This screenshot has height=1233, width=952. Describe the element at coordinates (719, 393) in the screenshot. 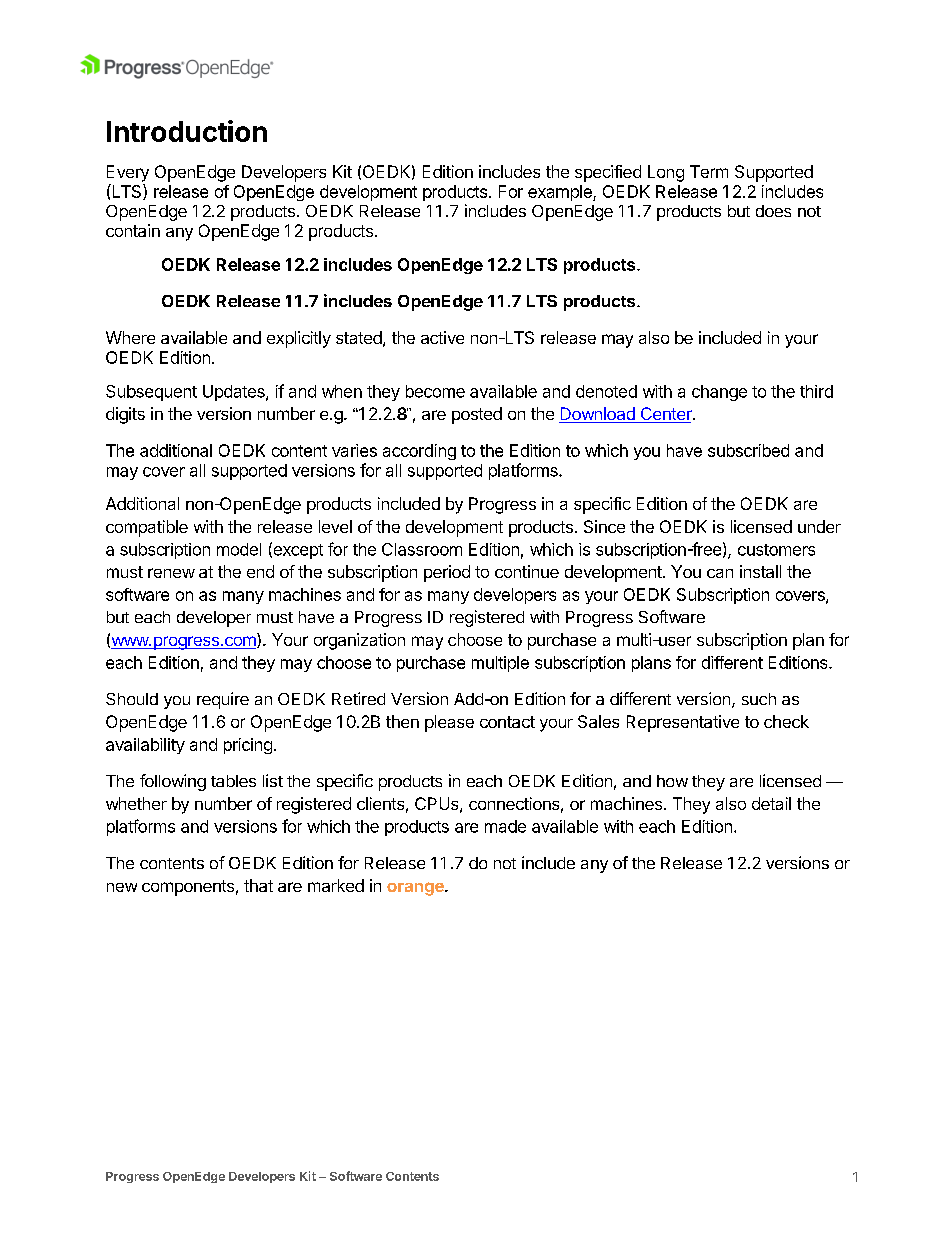

I see `change` at that location.
